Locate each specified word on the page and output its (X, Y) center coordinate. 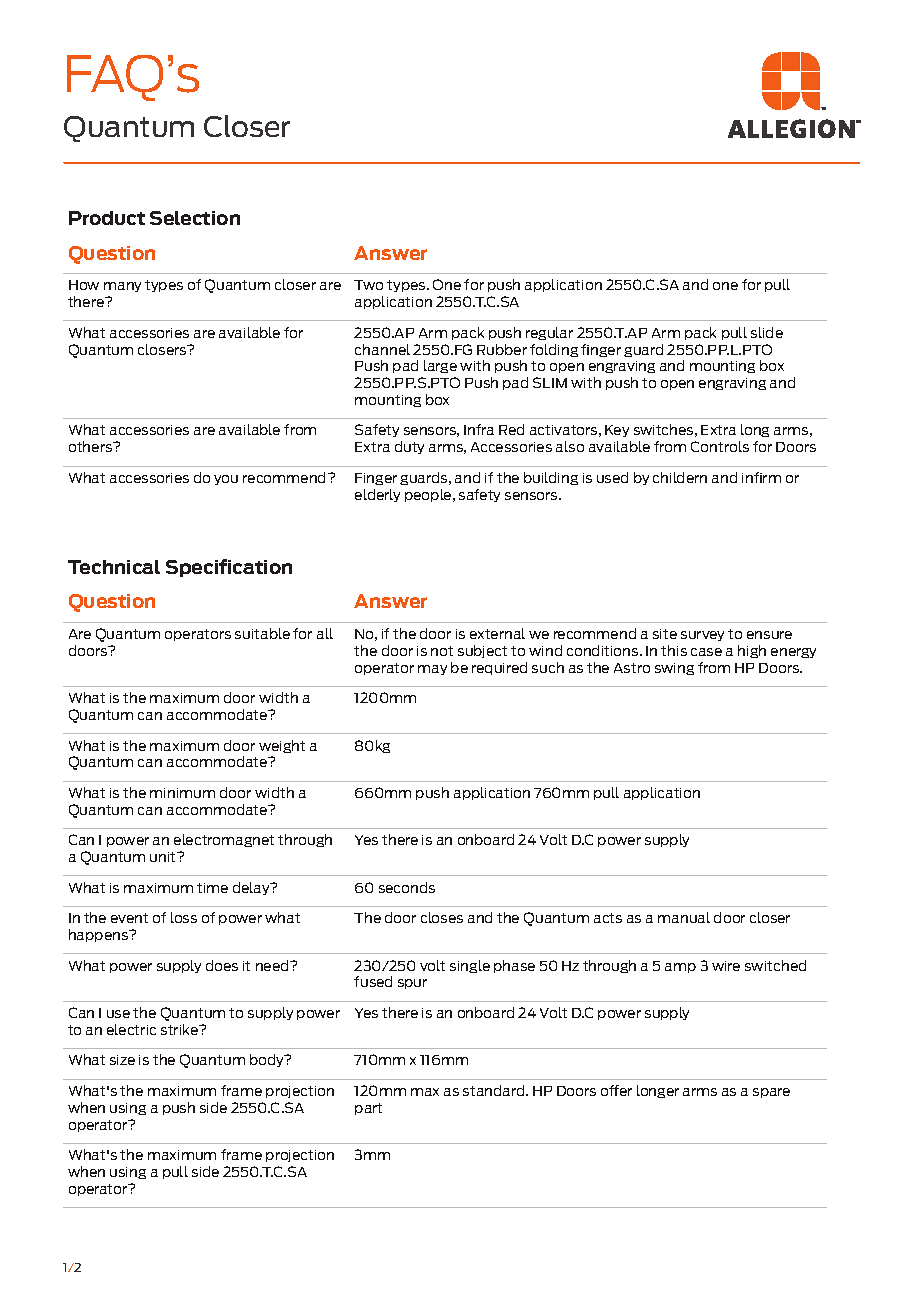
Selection (195, 218)
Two (368, 285)
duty (409, 447)
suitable (262, 633)
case (706, 652)
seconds (407, 887)
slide (767, 332)
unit (164, 857)
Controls (720, 446)
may (432, 670)
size (122, 1060)
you (226, 480)
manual (684, 917)
